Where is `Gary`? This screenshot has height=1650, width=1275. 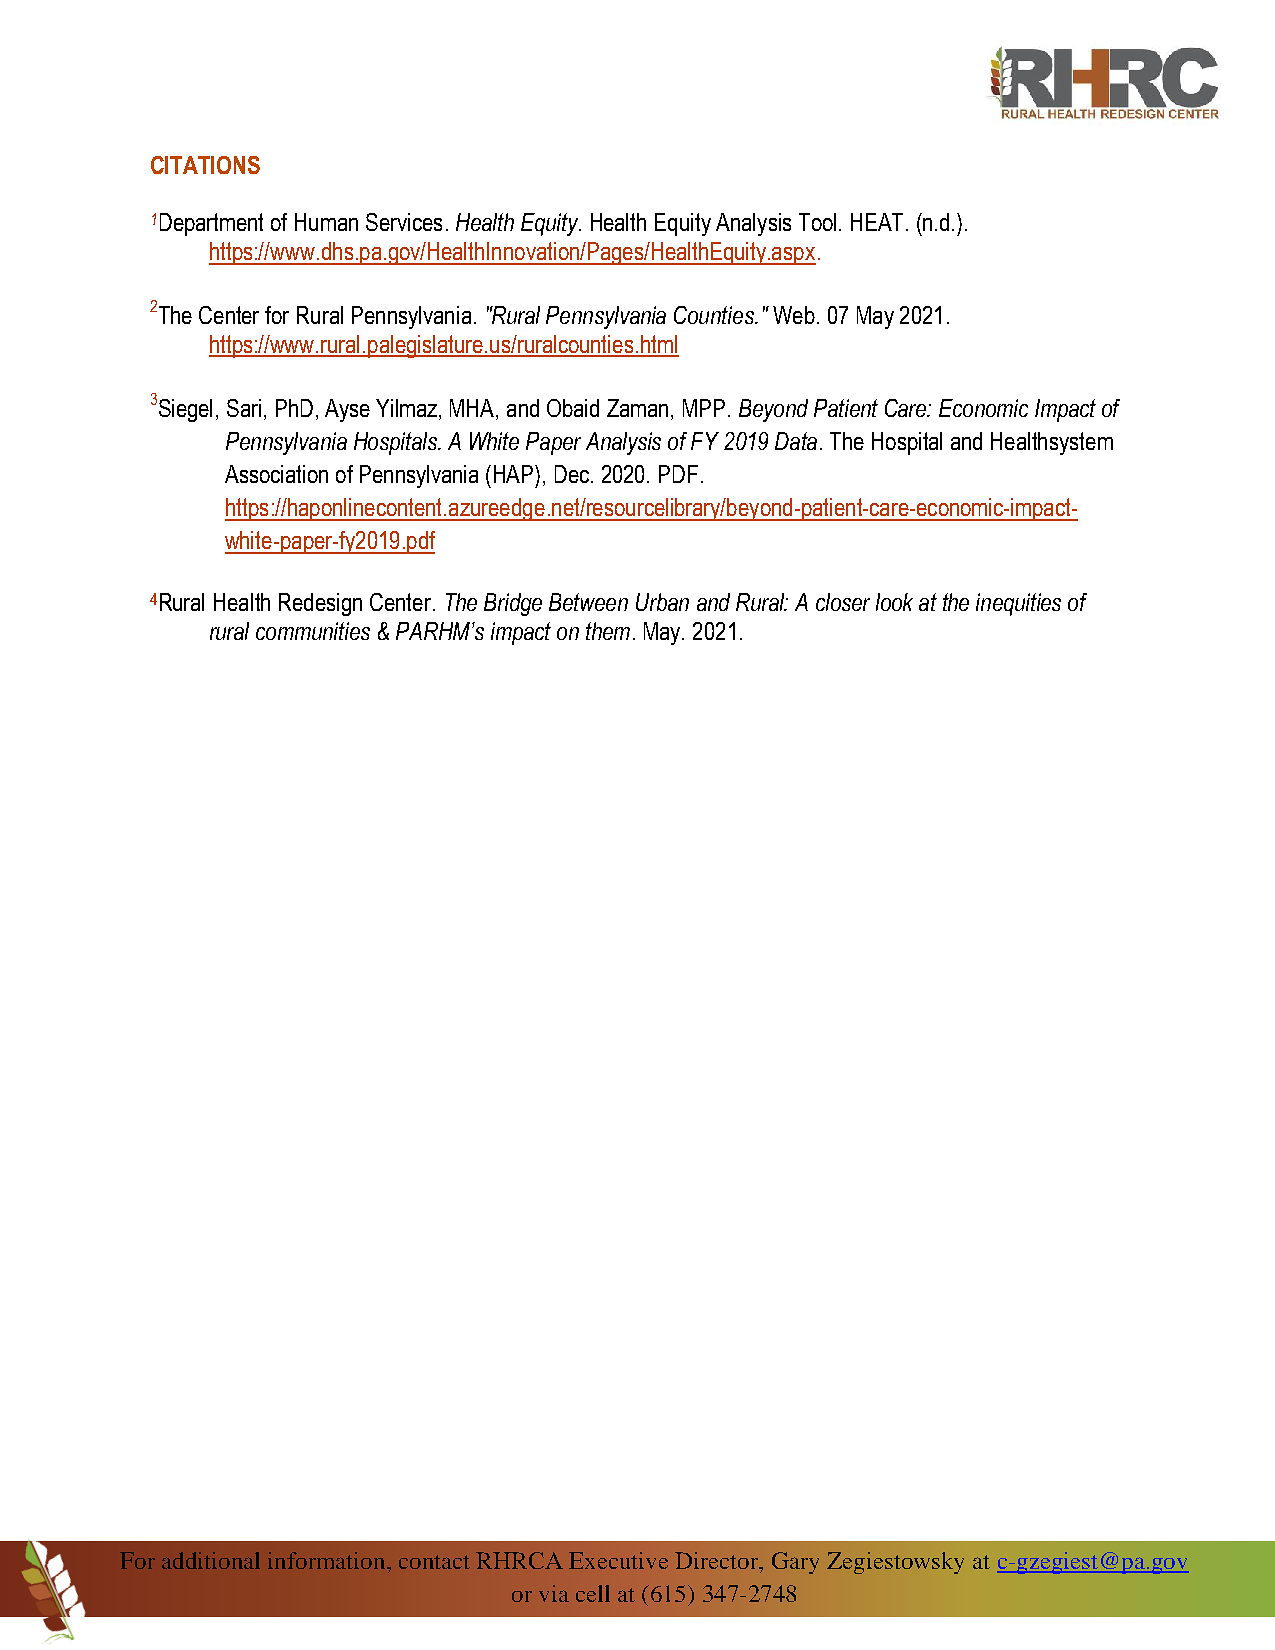 Gary is located at coordinates (795, 1563).
